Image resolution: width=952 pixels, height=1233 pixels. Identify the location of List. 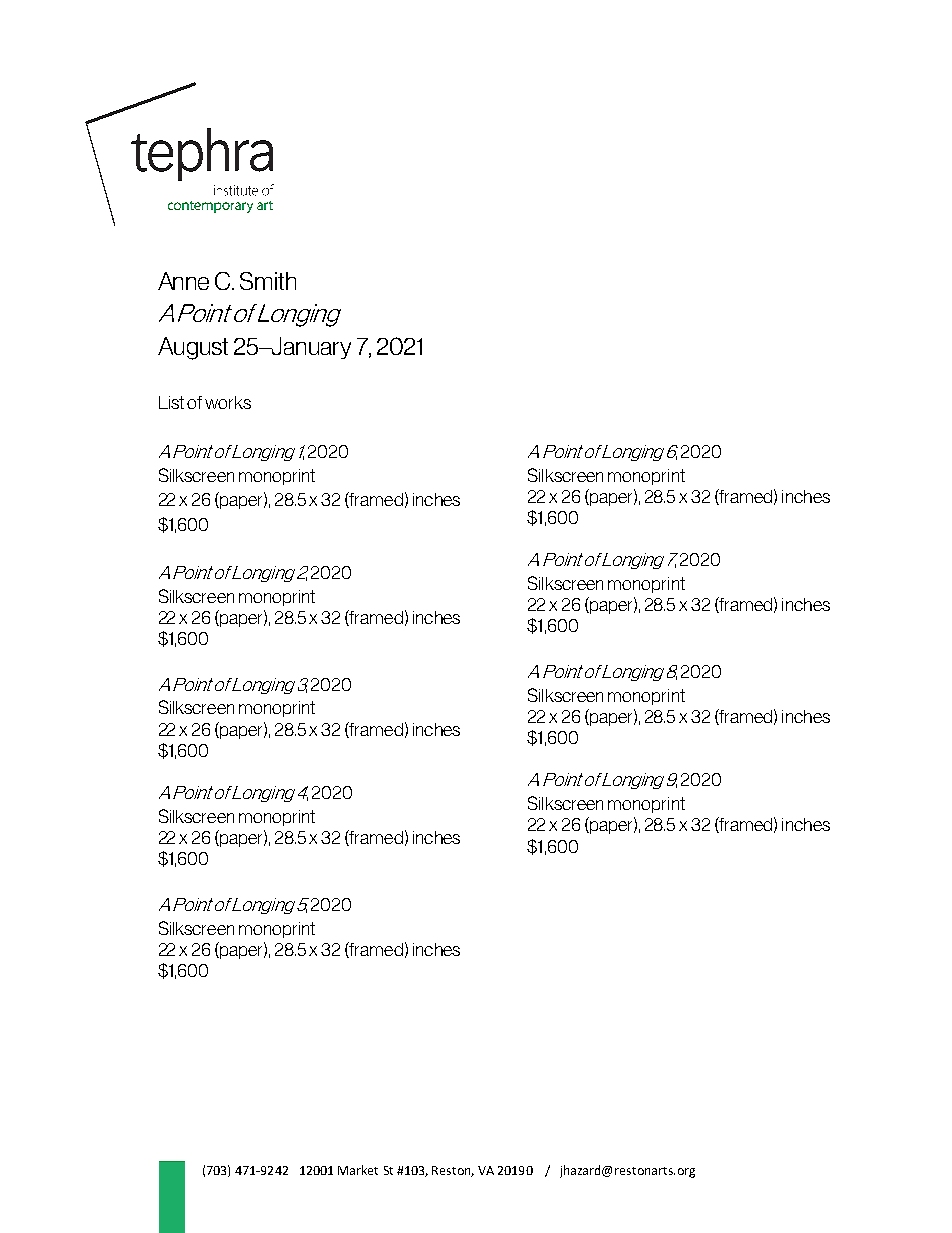
(171, 402).
